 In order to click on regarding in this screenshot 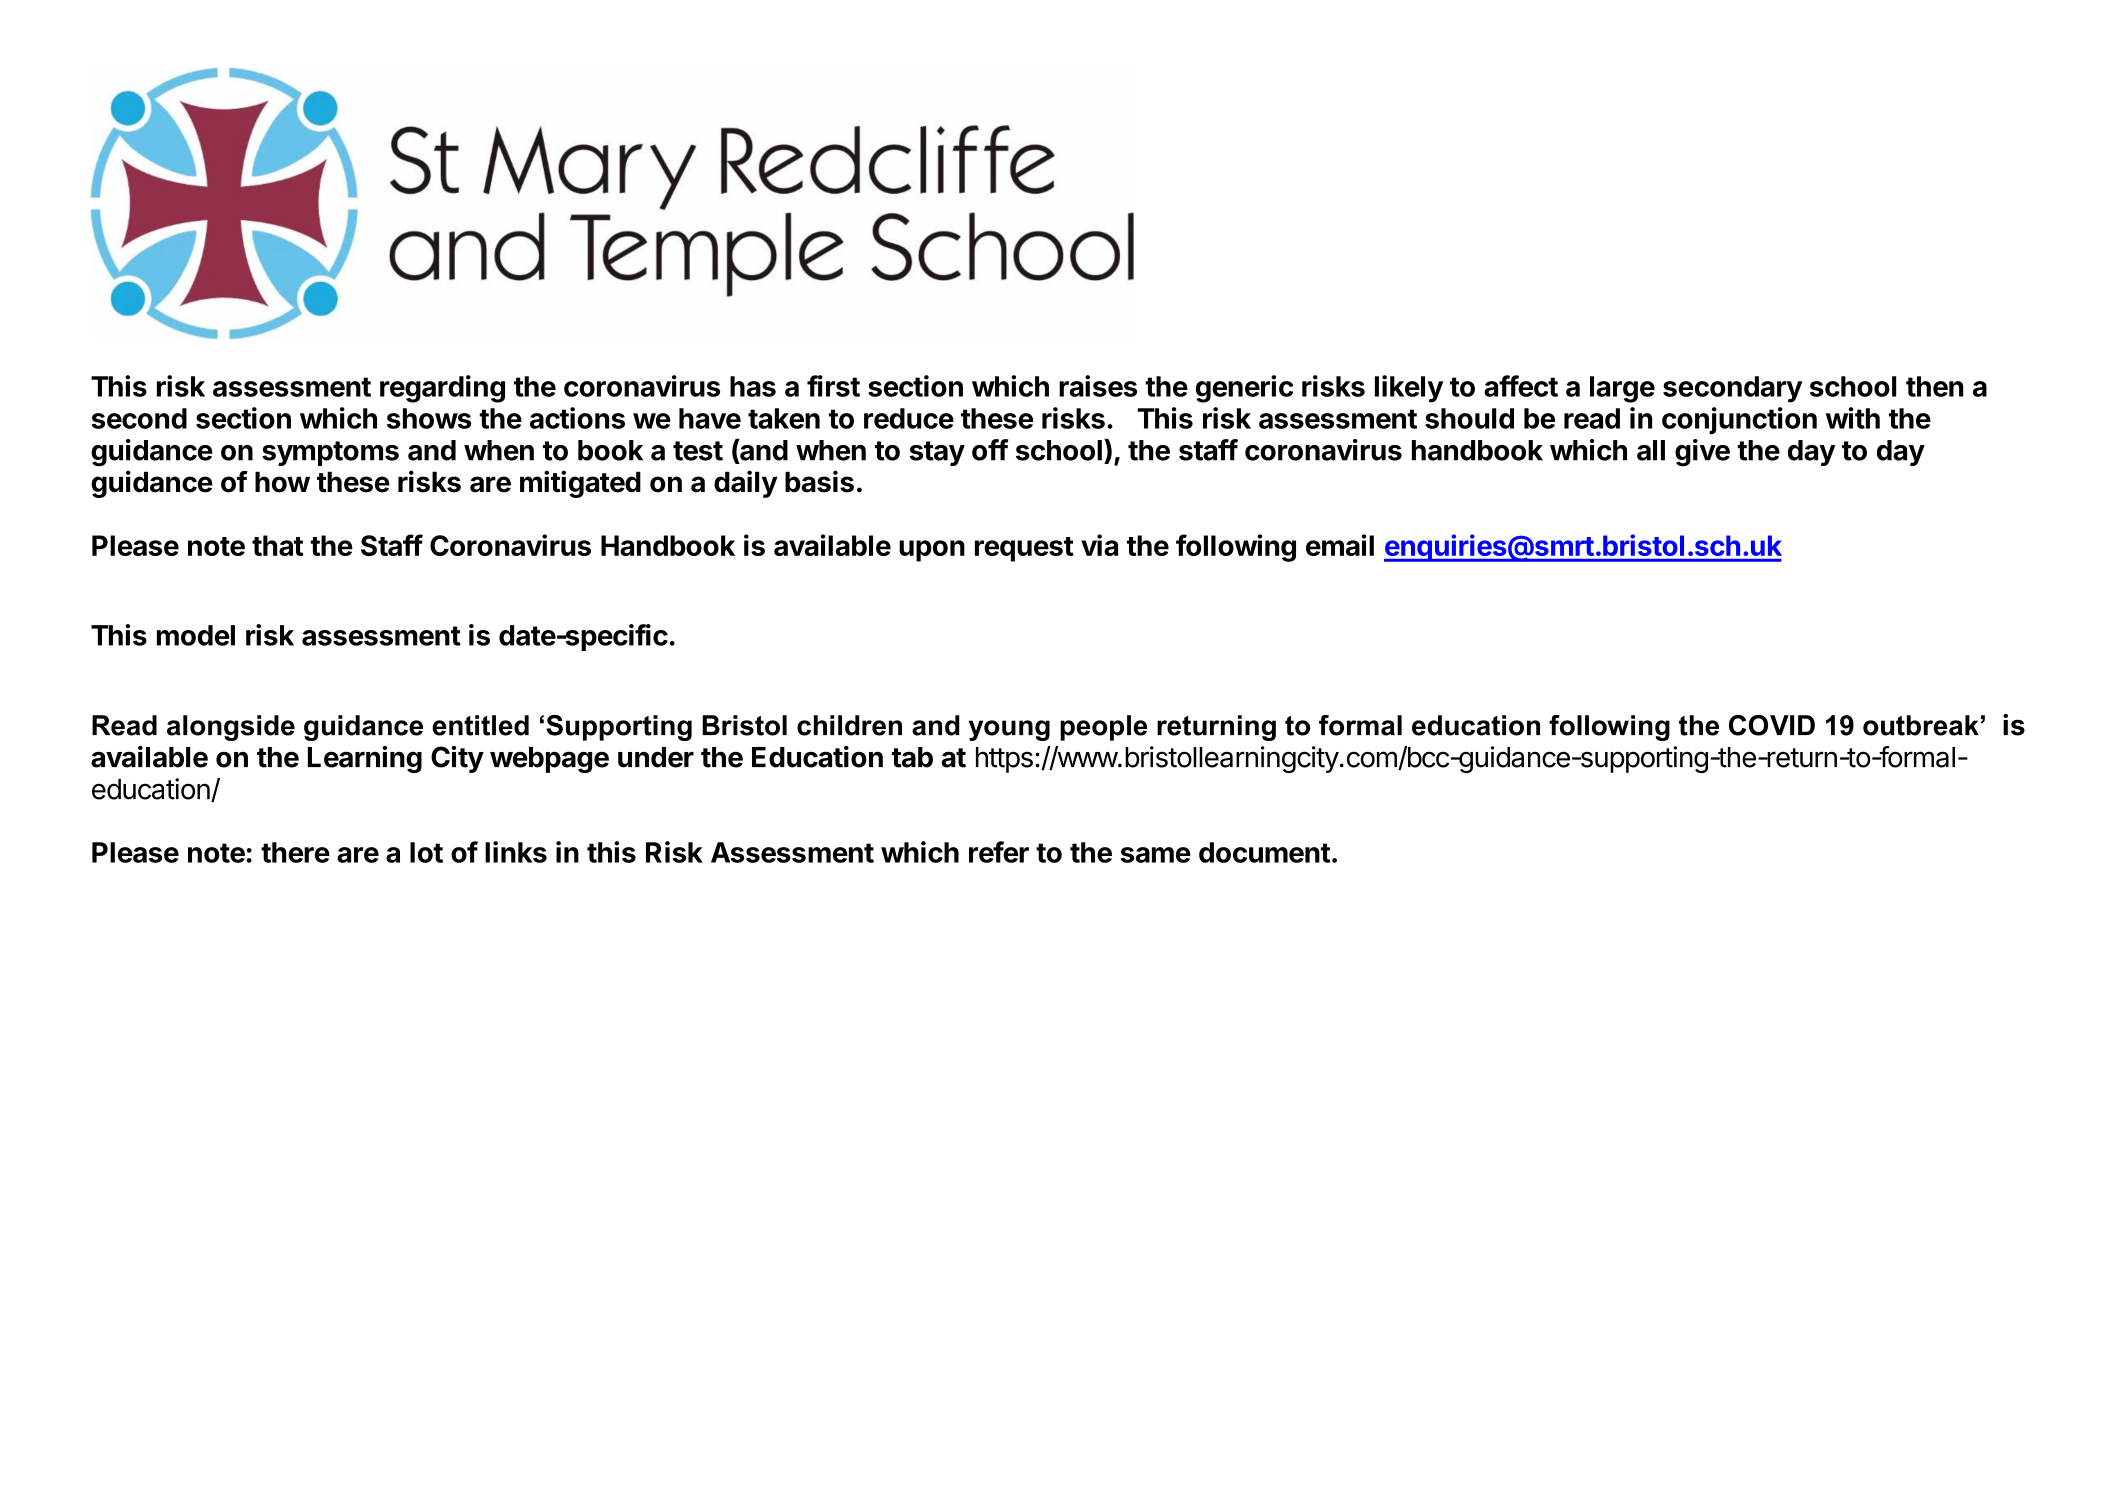, I will do `click(442, 389)`.
